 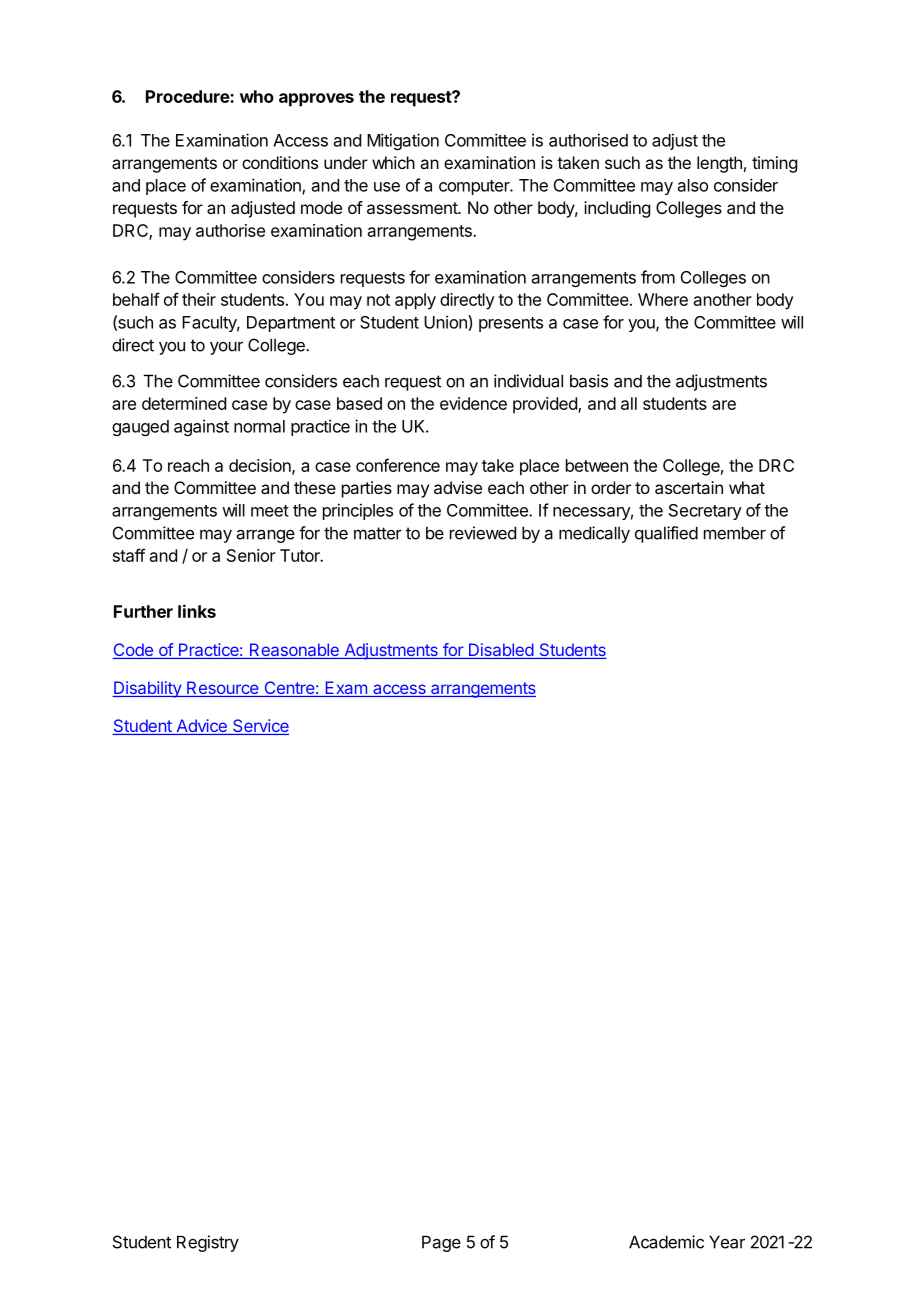 I want to click on Union, so click(x=446, y=323).
